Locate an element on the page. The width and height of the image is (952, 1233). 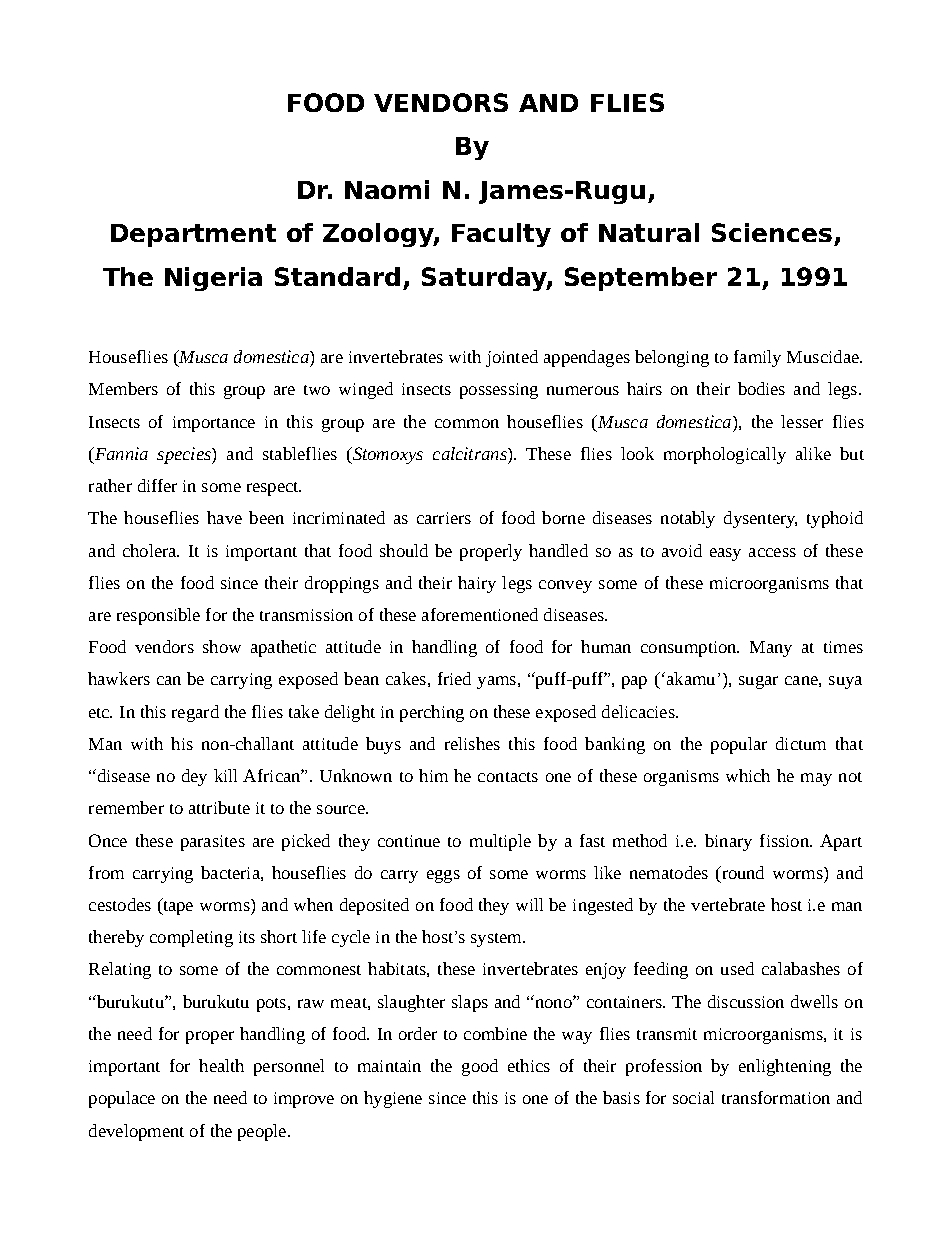
tape is located at coordinates (177, 906).
